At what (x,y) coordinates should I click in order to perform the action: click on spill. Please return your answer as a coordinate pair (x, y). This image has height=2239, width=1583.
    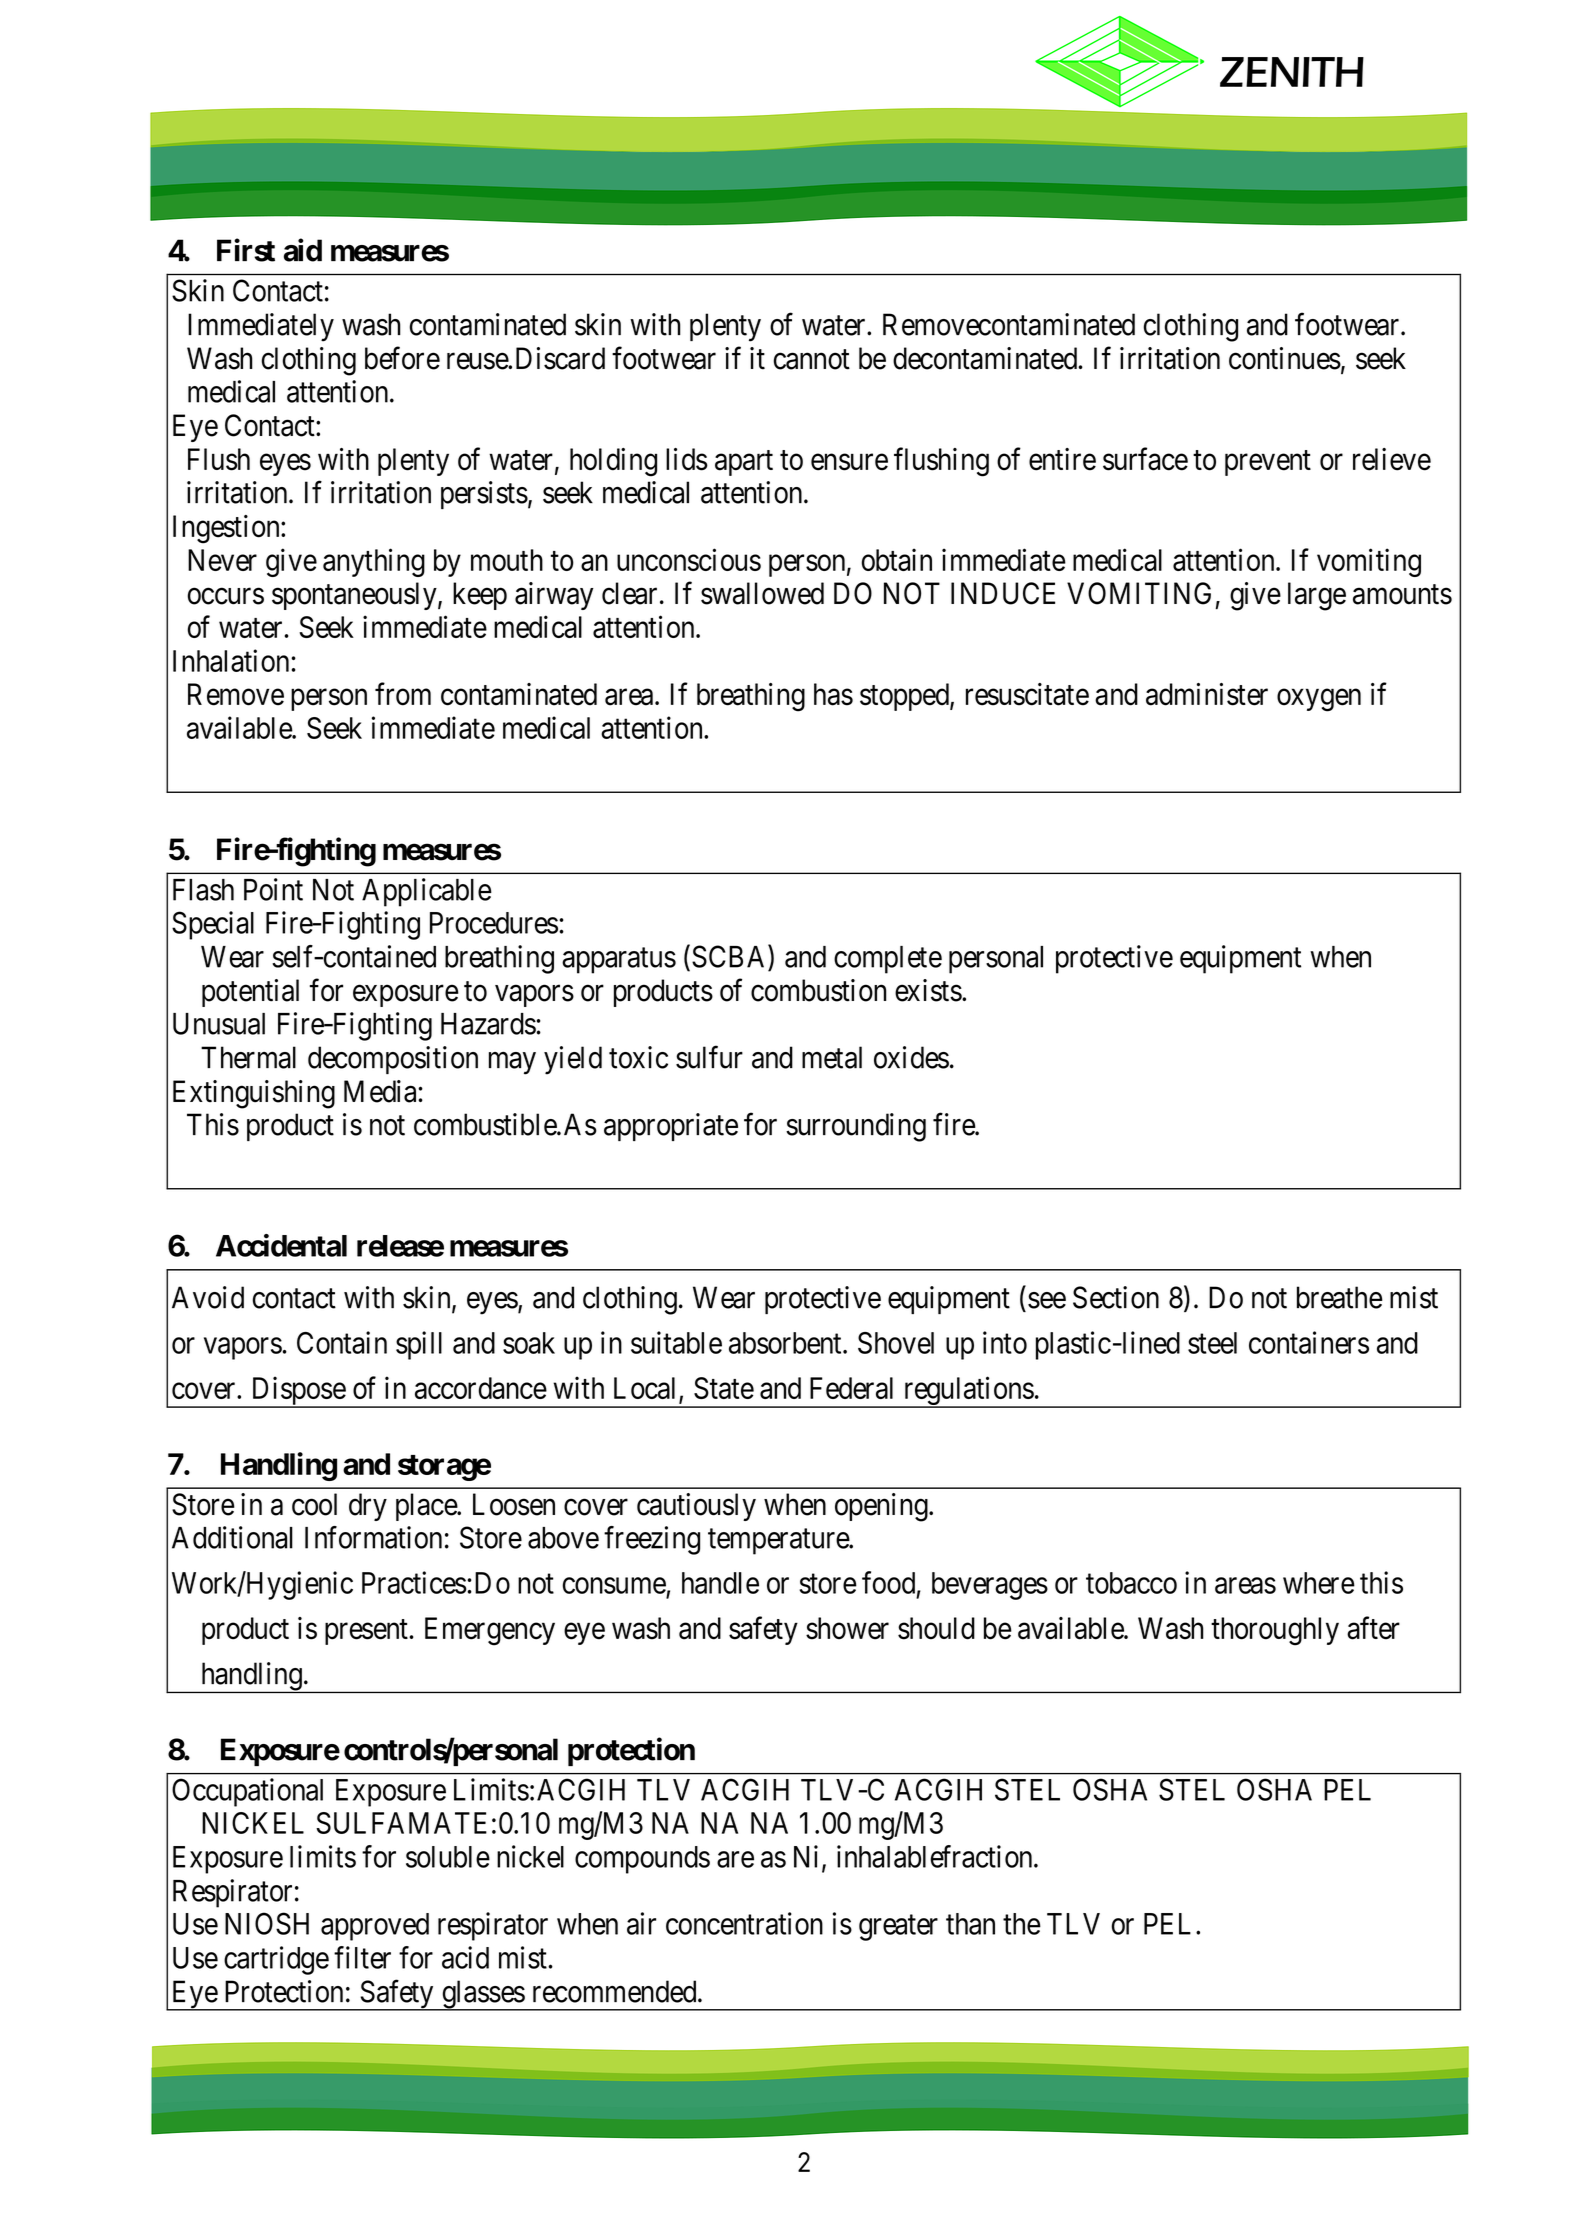
    Looking at the image, I should click on (419, 1345).
